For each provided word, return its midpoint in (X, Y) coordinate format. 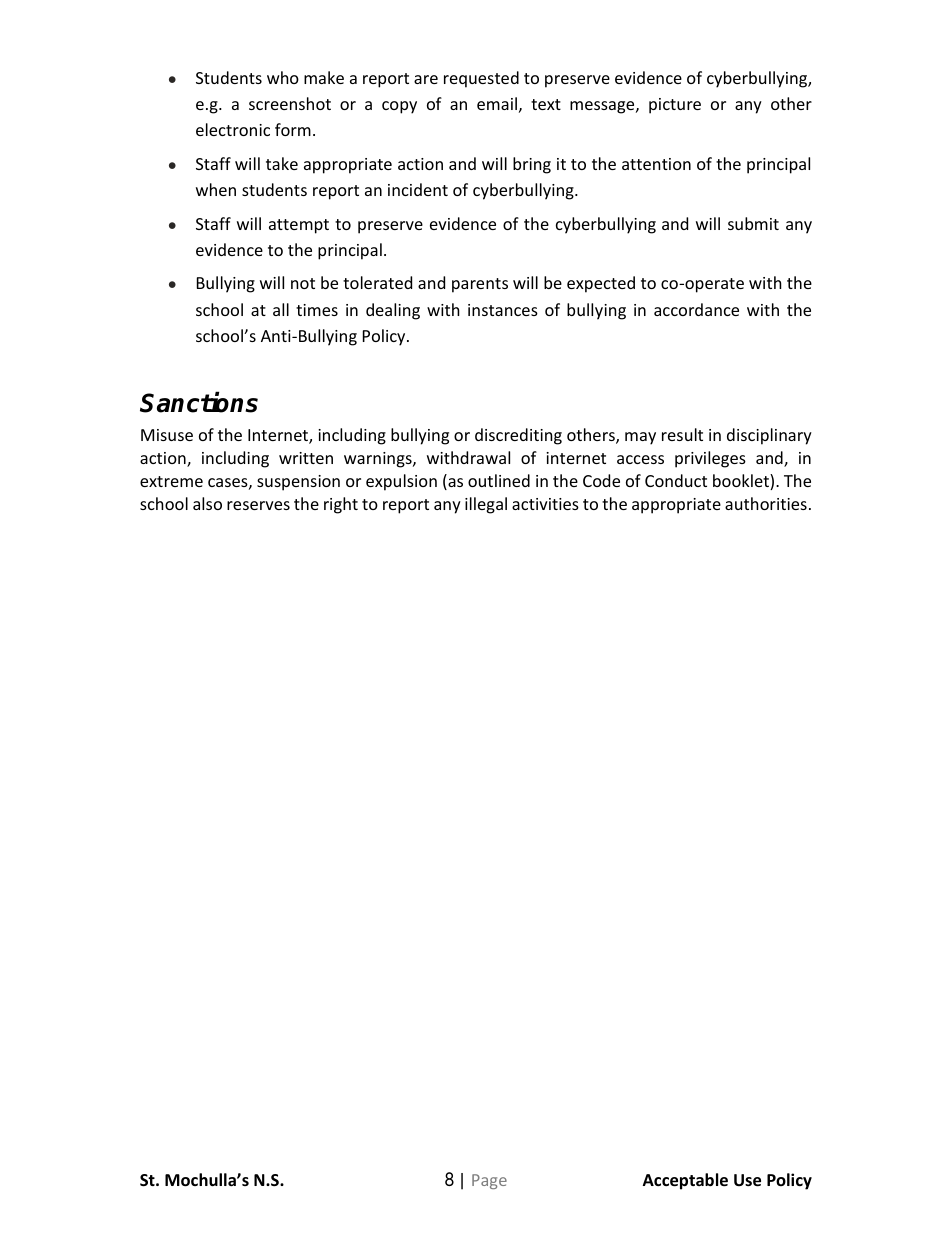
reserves (258, 505)
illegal (486, 505)
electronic (233, 129)
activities (545, 504)
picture (675, 106)
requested (481, 79)
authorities (766, 503)
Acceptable (685, 1181)
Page (489, 1181)
